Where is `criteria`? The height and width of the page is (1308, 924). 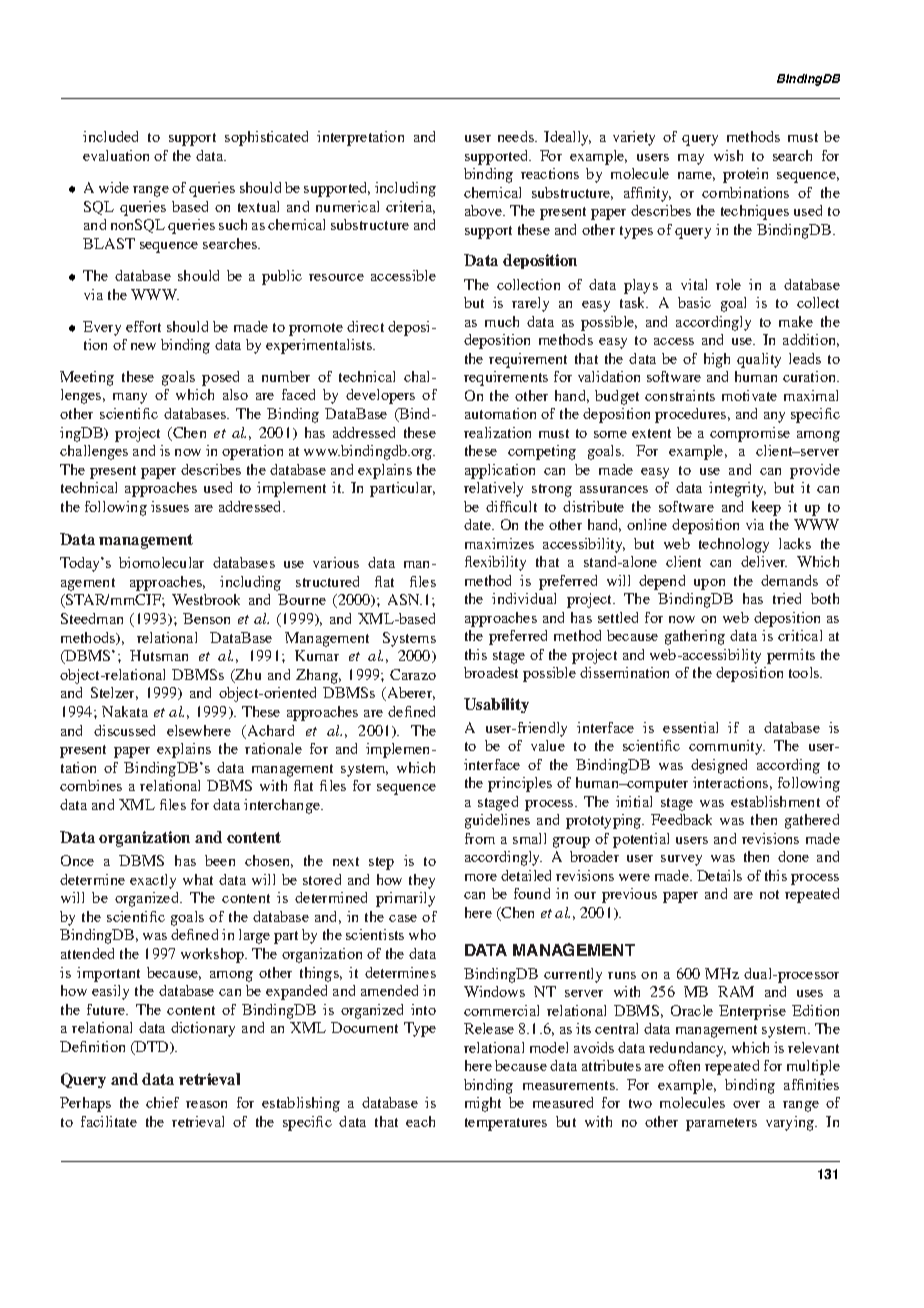 criteria is located at coordinates (410, 207).
